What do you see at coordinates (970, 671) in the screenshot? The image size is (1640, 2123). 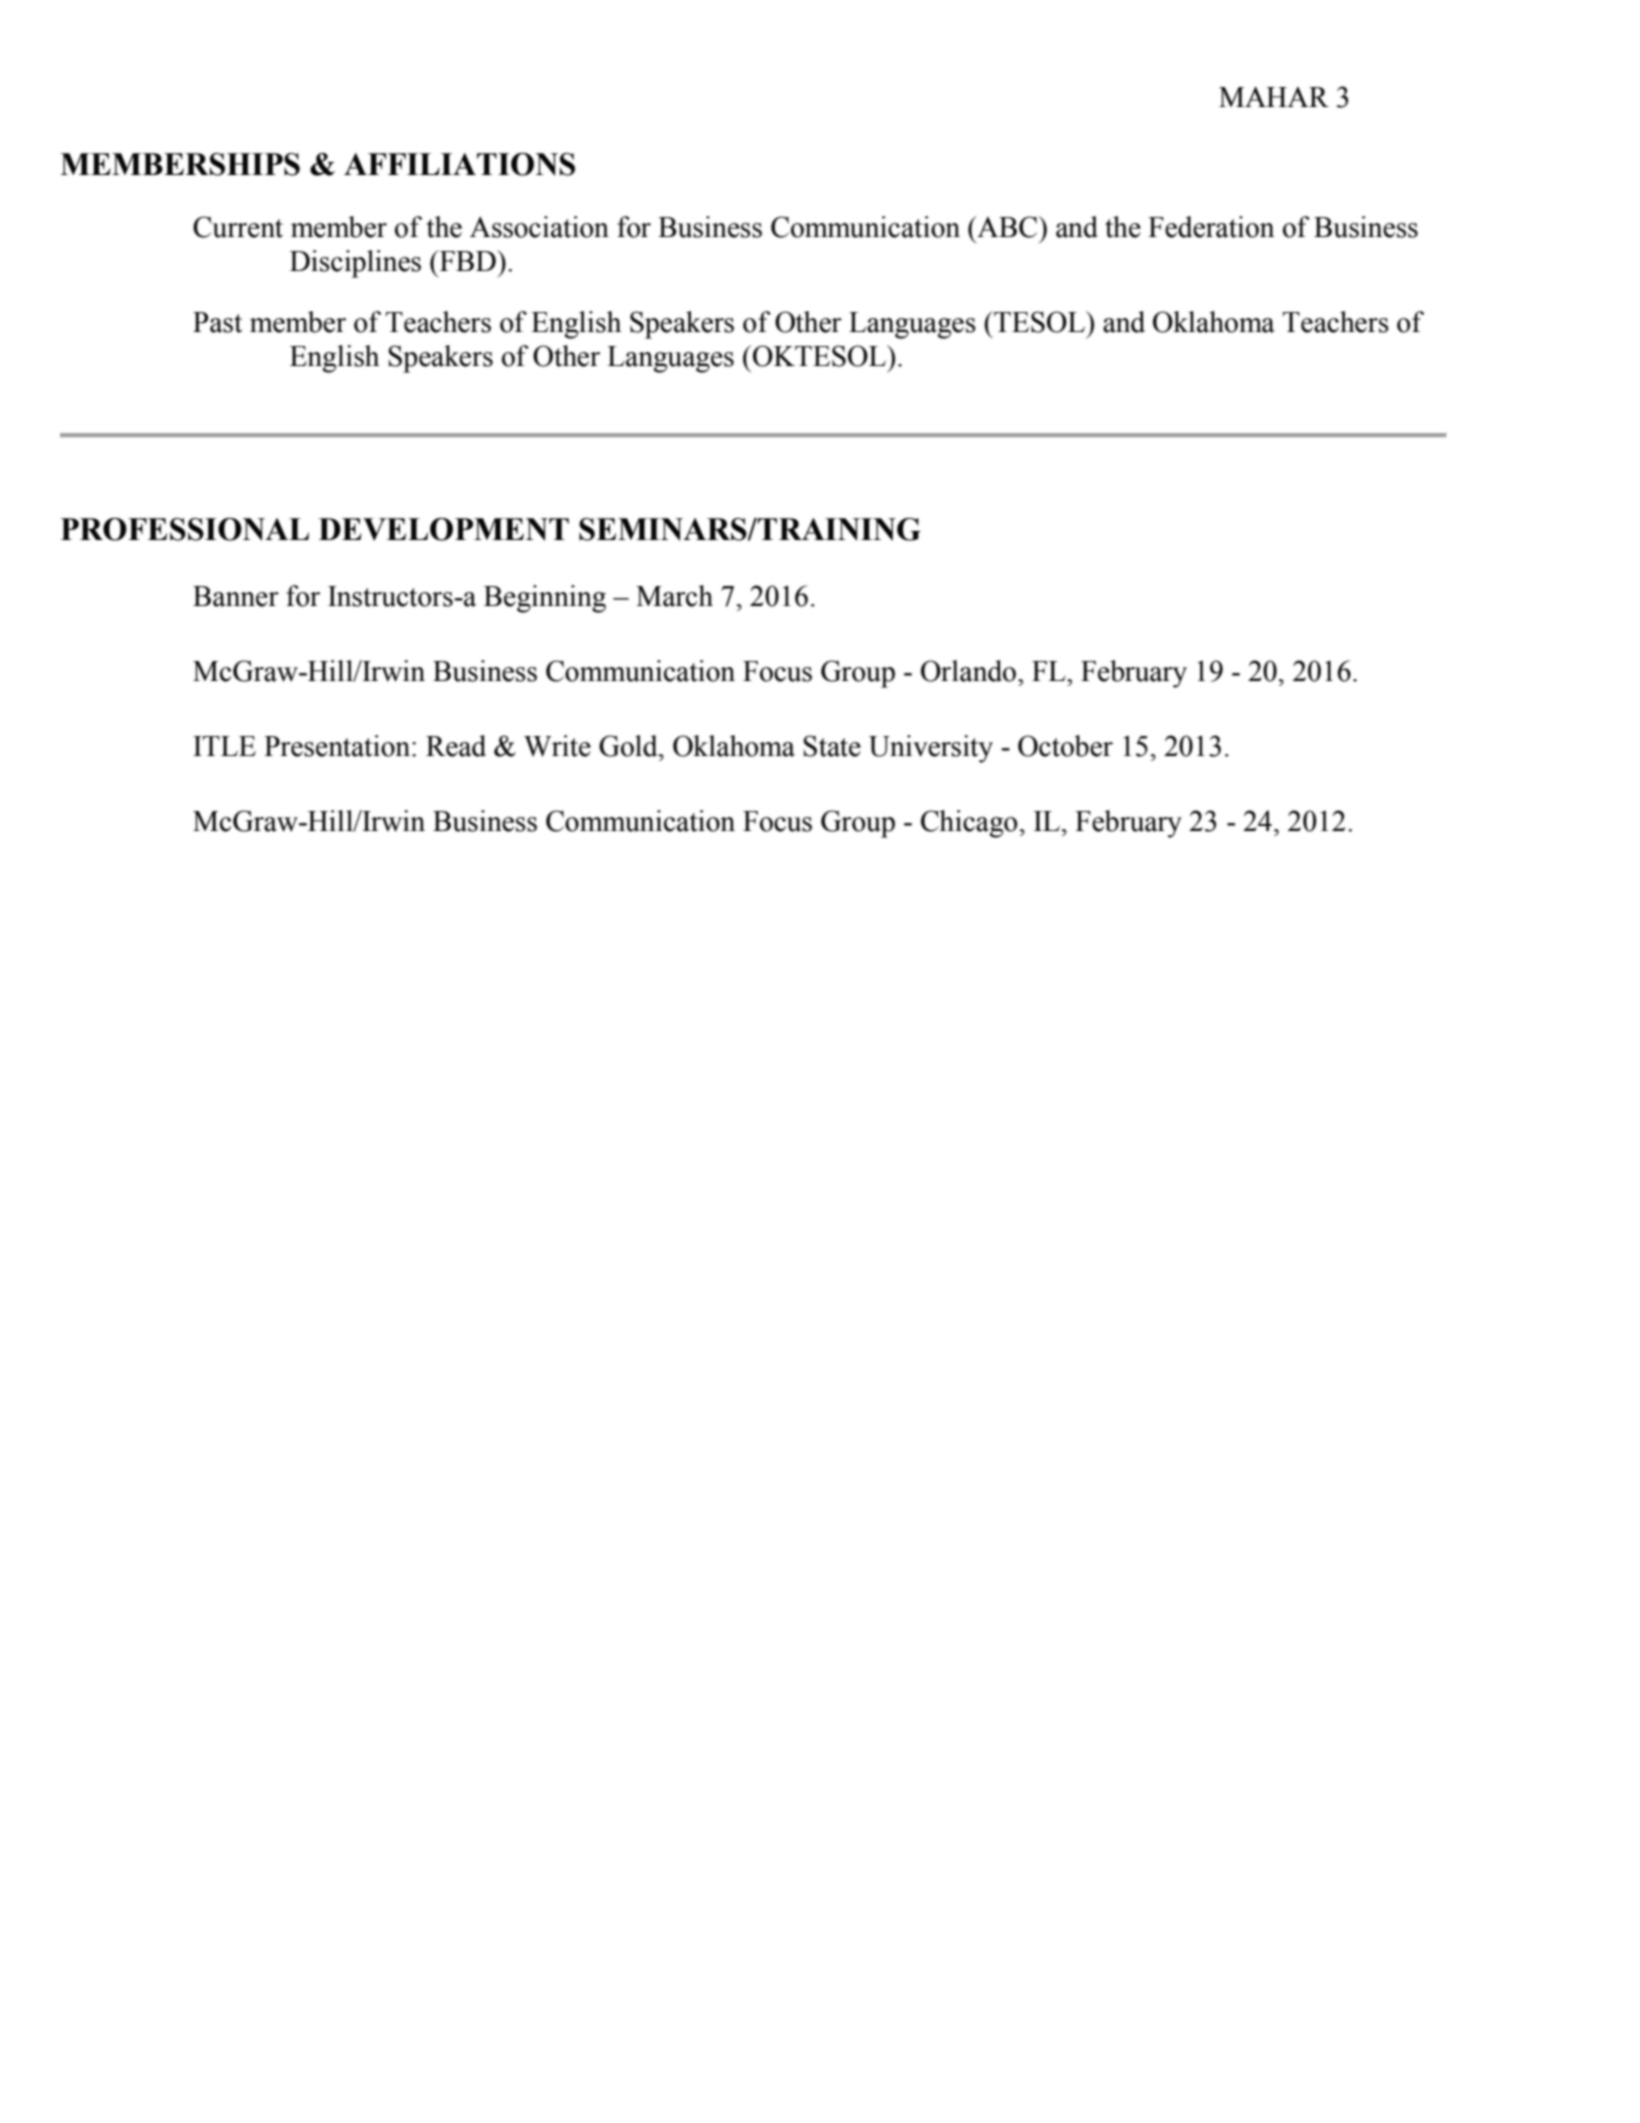 I see `Orlando` at bounding box center [970, 671].
